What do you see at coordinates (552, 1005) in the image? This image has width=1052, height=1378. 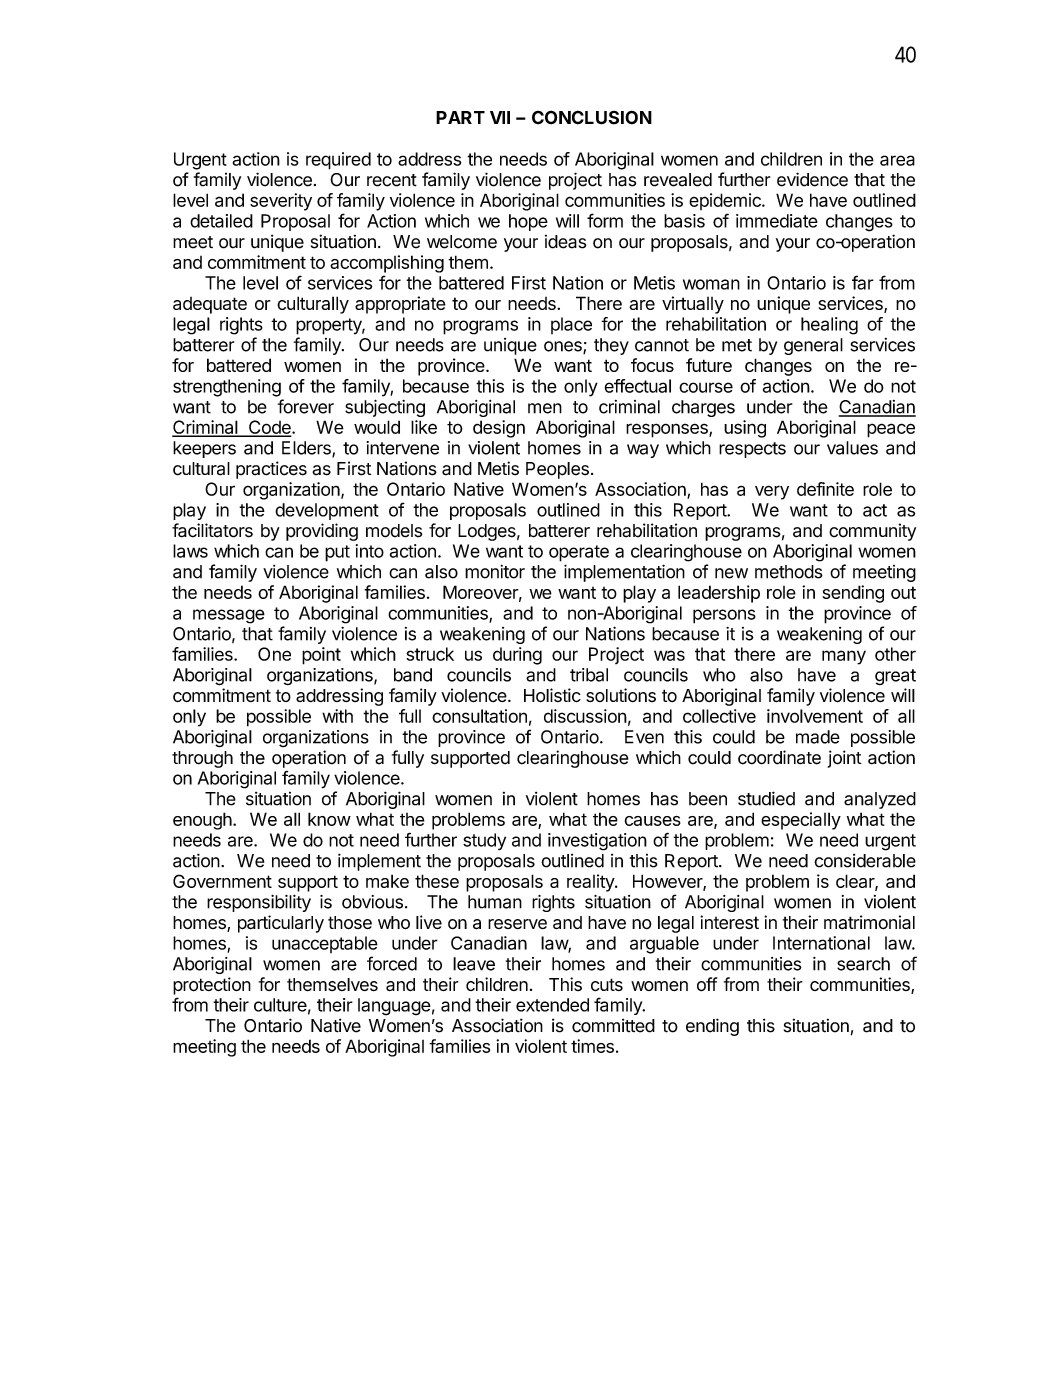 I see `extended` at bounding box center [552, 1005].
